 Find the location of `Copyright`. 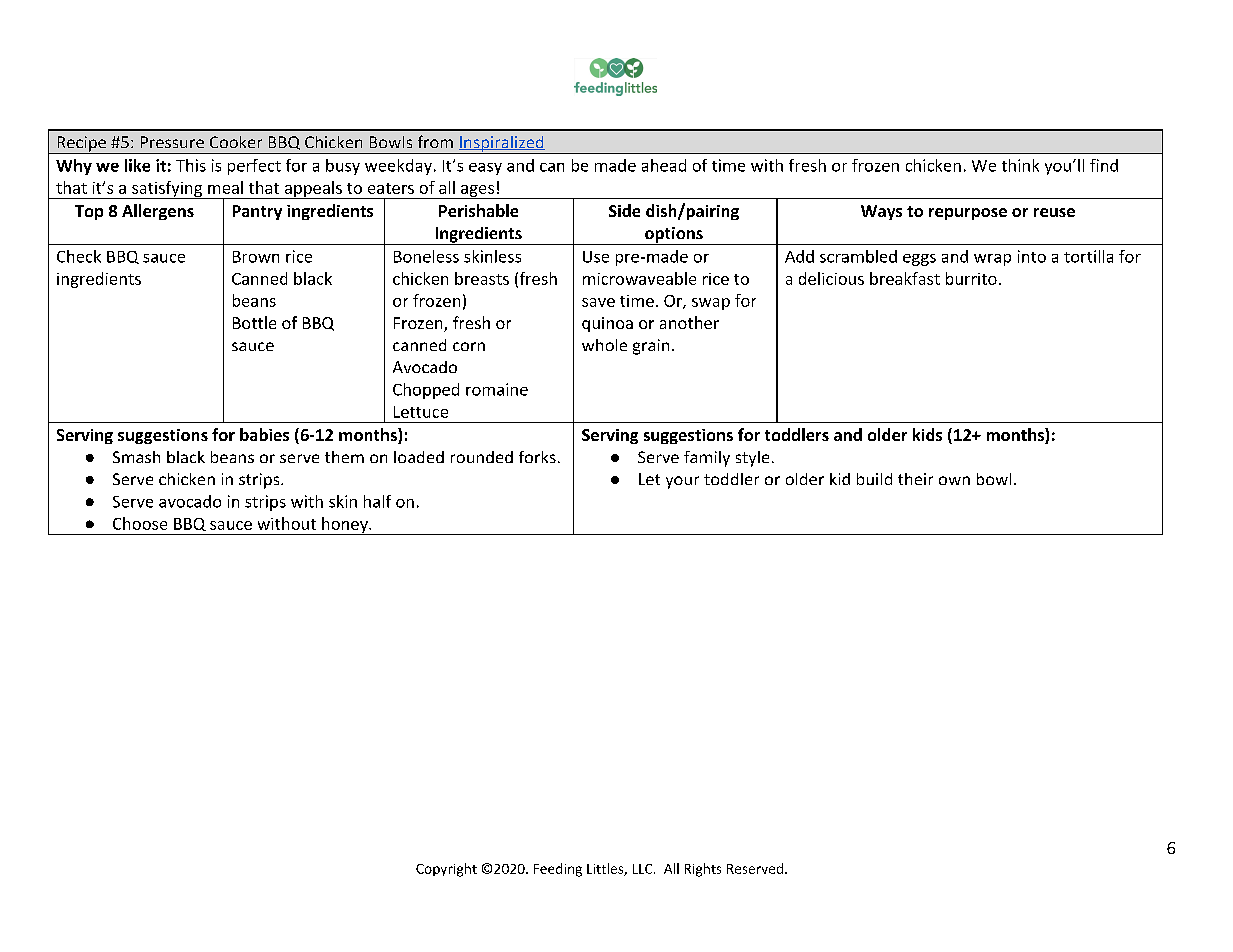

Copyright is located at coordinates (446, 870).
